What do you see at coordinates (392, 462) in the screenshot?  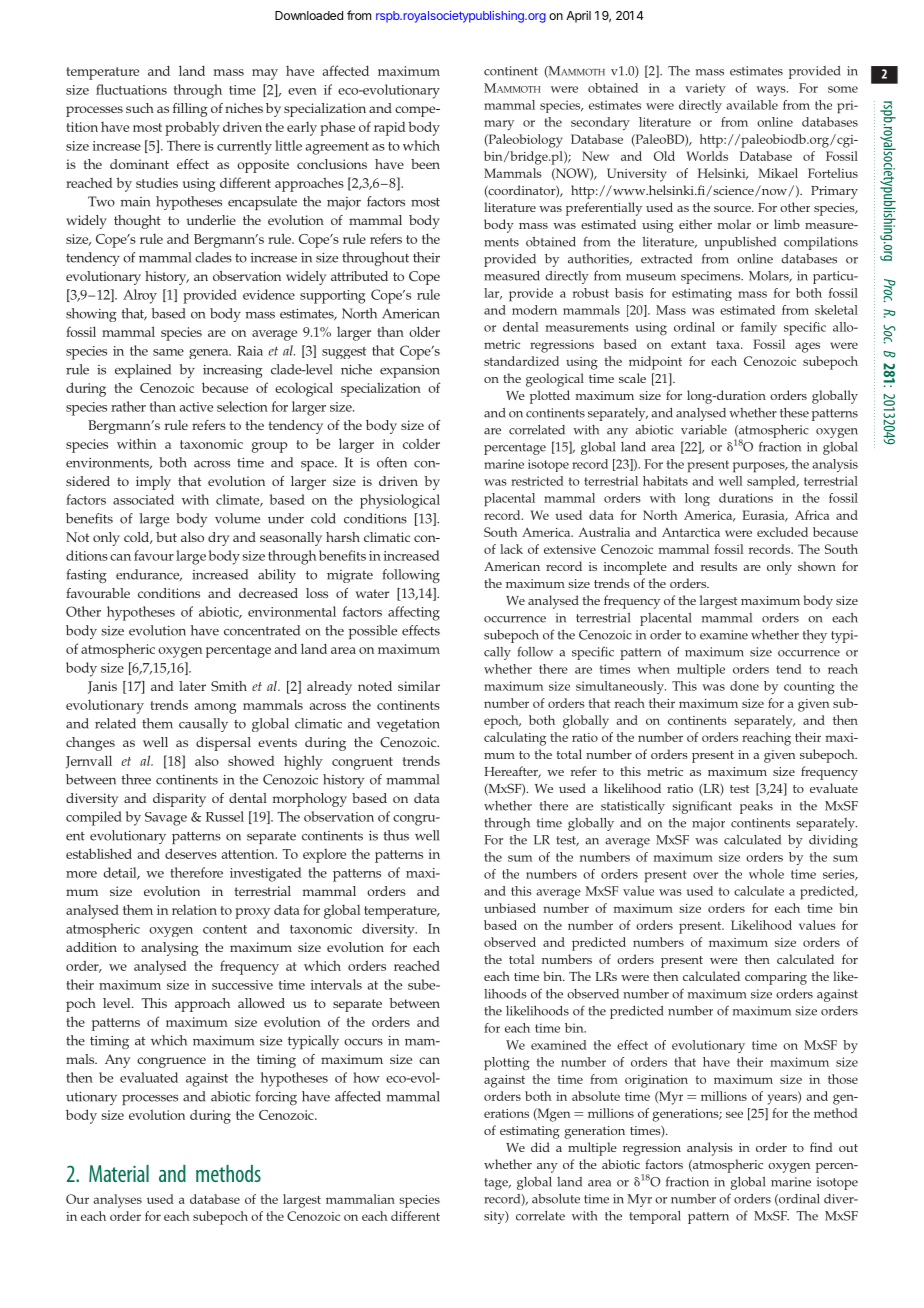 I see `often` at bounding box center [392, 462].
